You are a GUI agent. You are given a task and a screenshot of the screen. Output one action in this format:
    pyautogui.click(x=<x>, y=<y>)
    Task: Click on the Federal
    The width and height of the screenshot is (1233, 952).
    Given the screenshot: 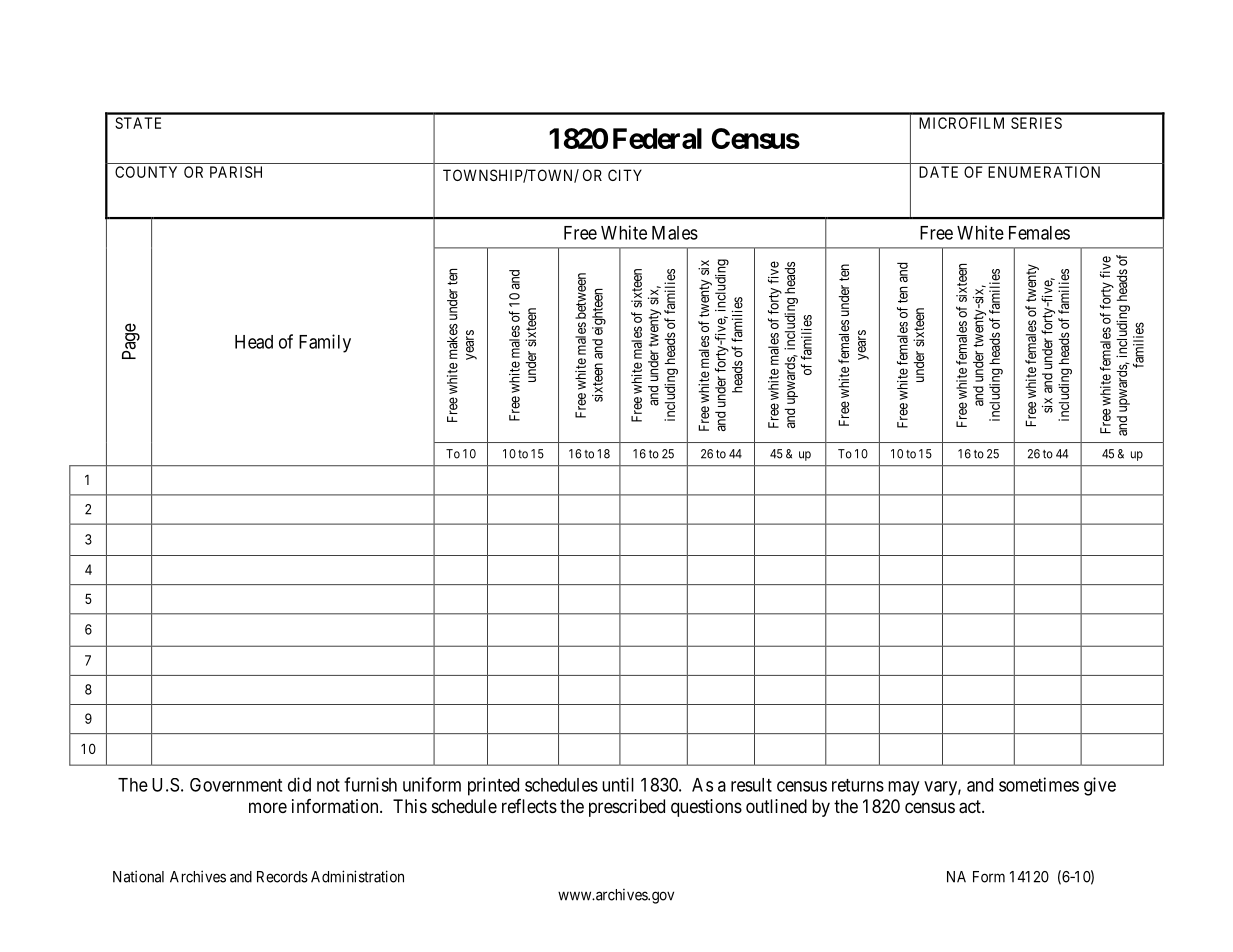 What is the action you would take?
    pyautogui.click(x=657, y=138)
